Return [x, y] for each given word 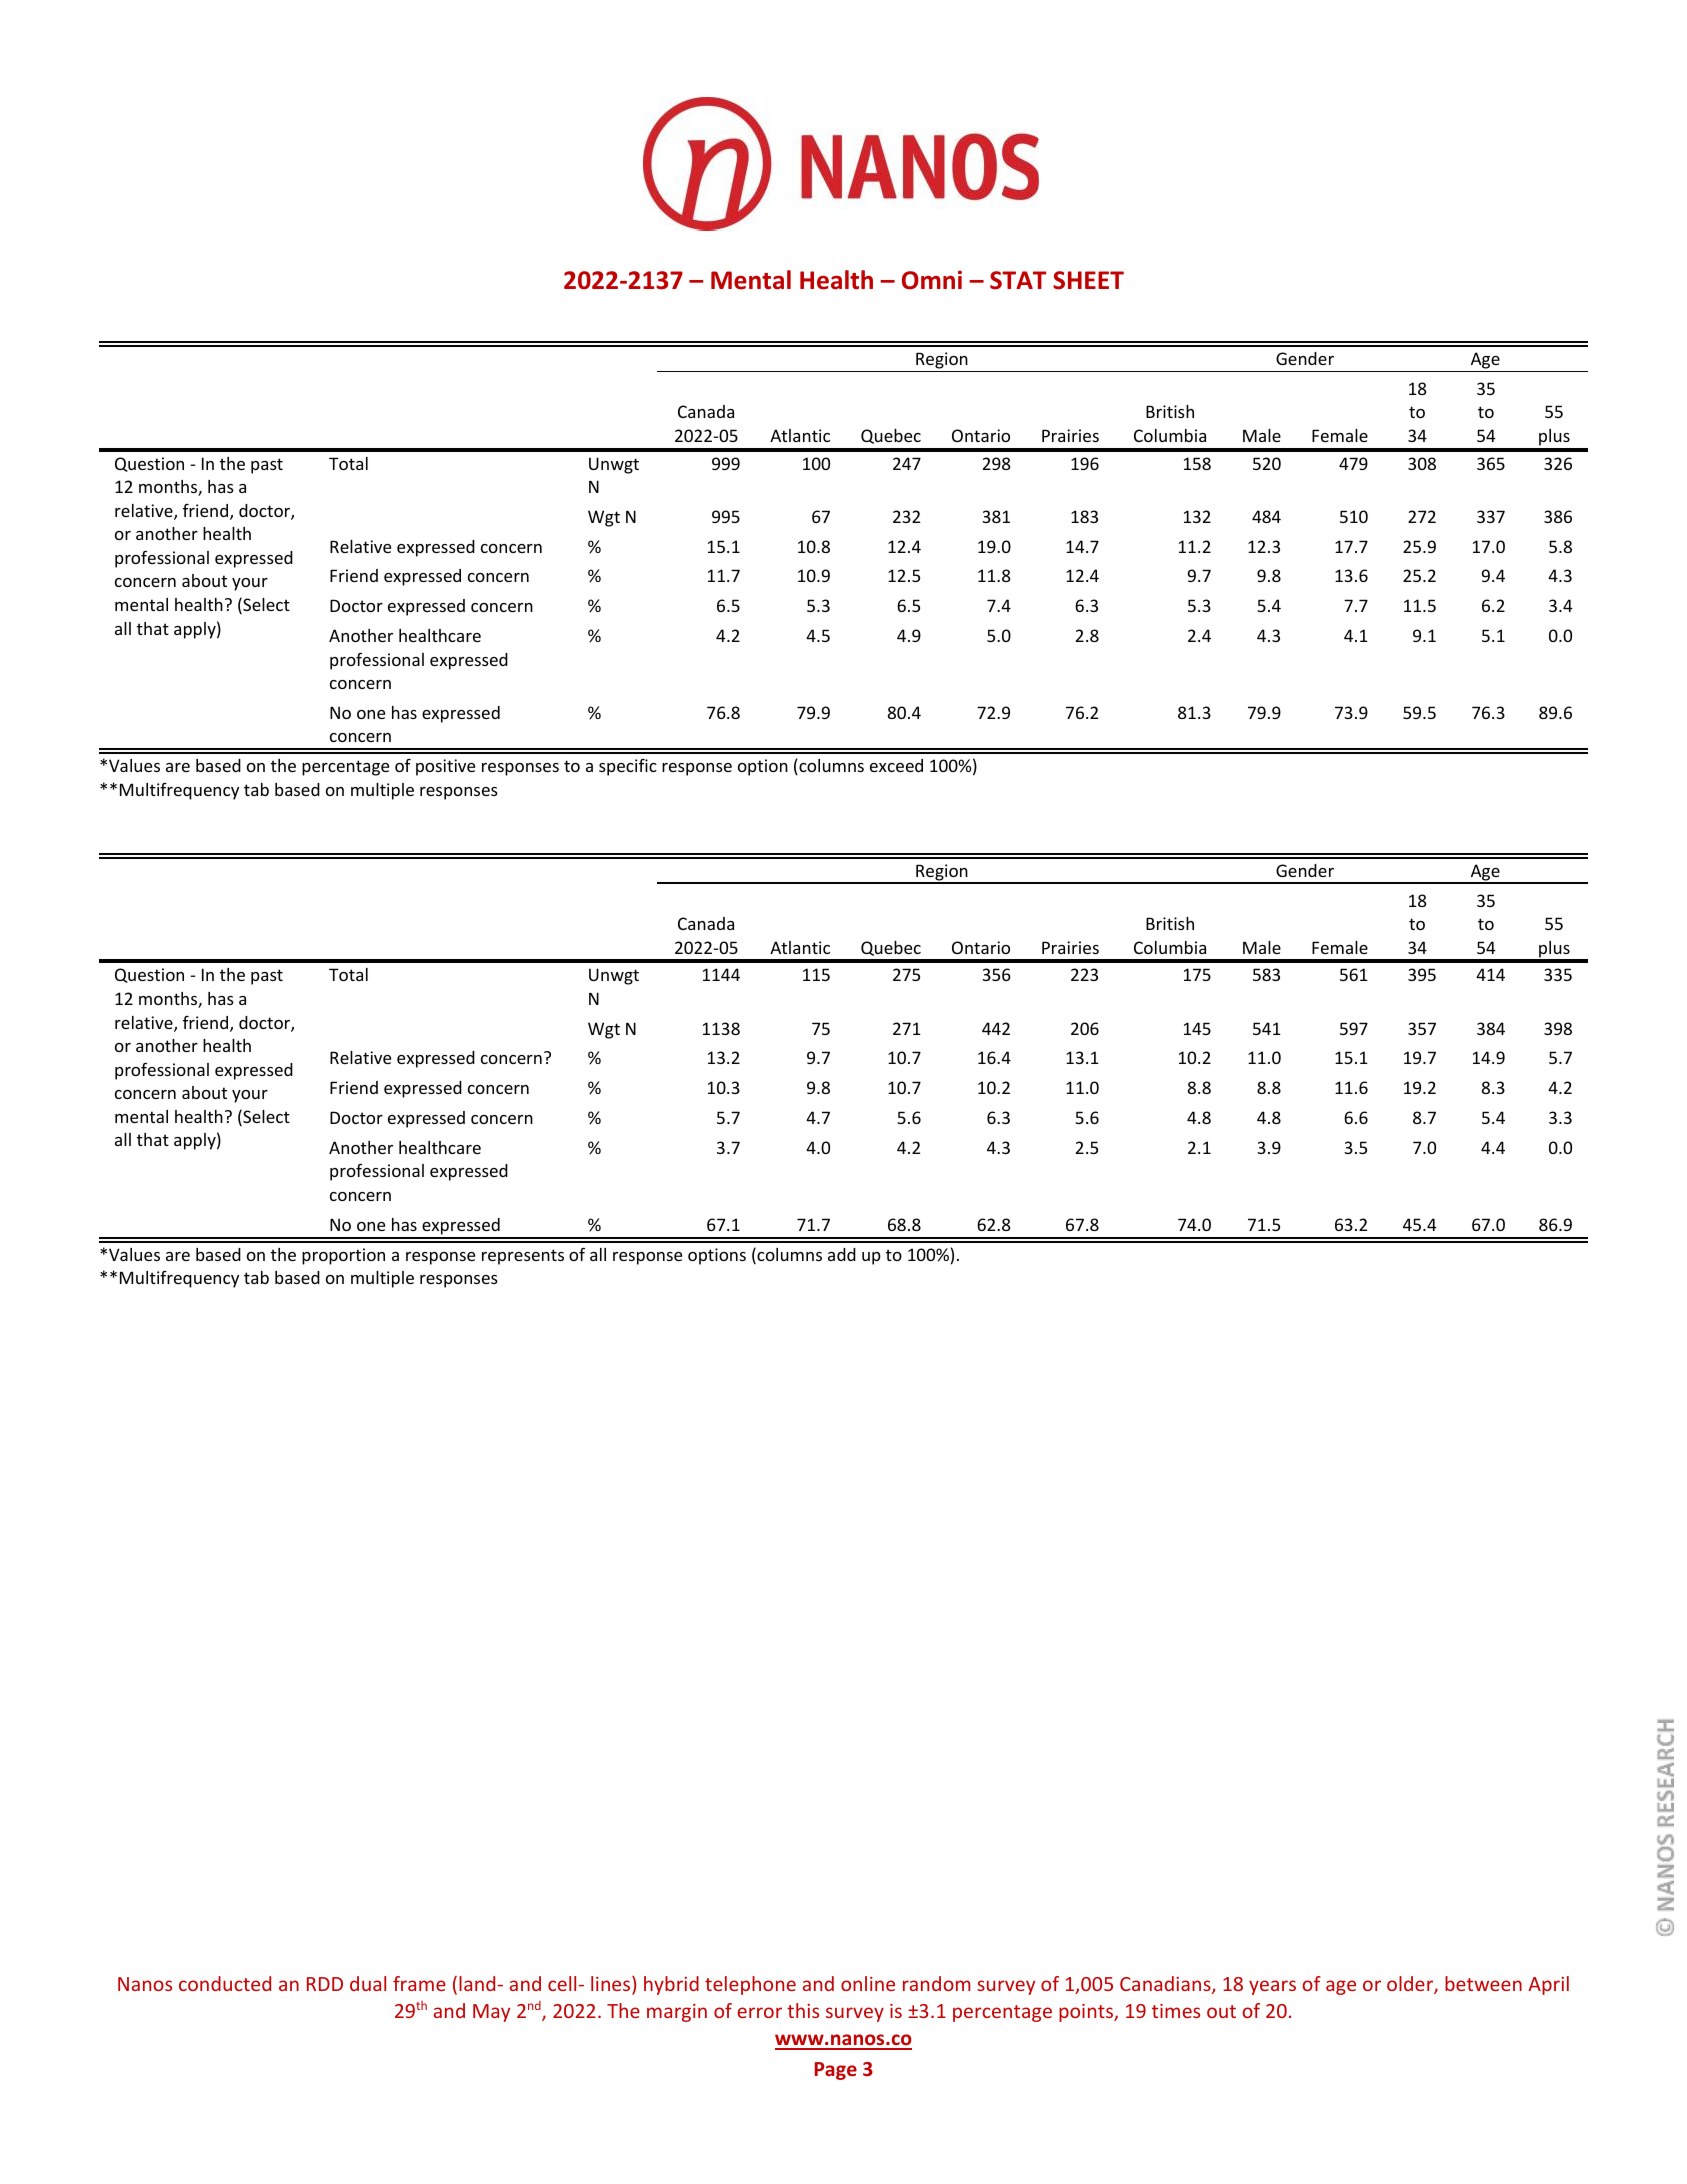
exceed [896, 765]
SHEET [1088, 280]
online [868, 1983]
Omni [932, 280]
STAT [1018, 280]
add [842, 1254]
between [1483, 1983]
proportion [343, 1256]
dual [368, 1983]
